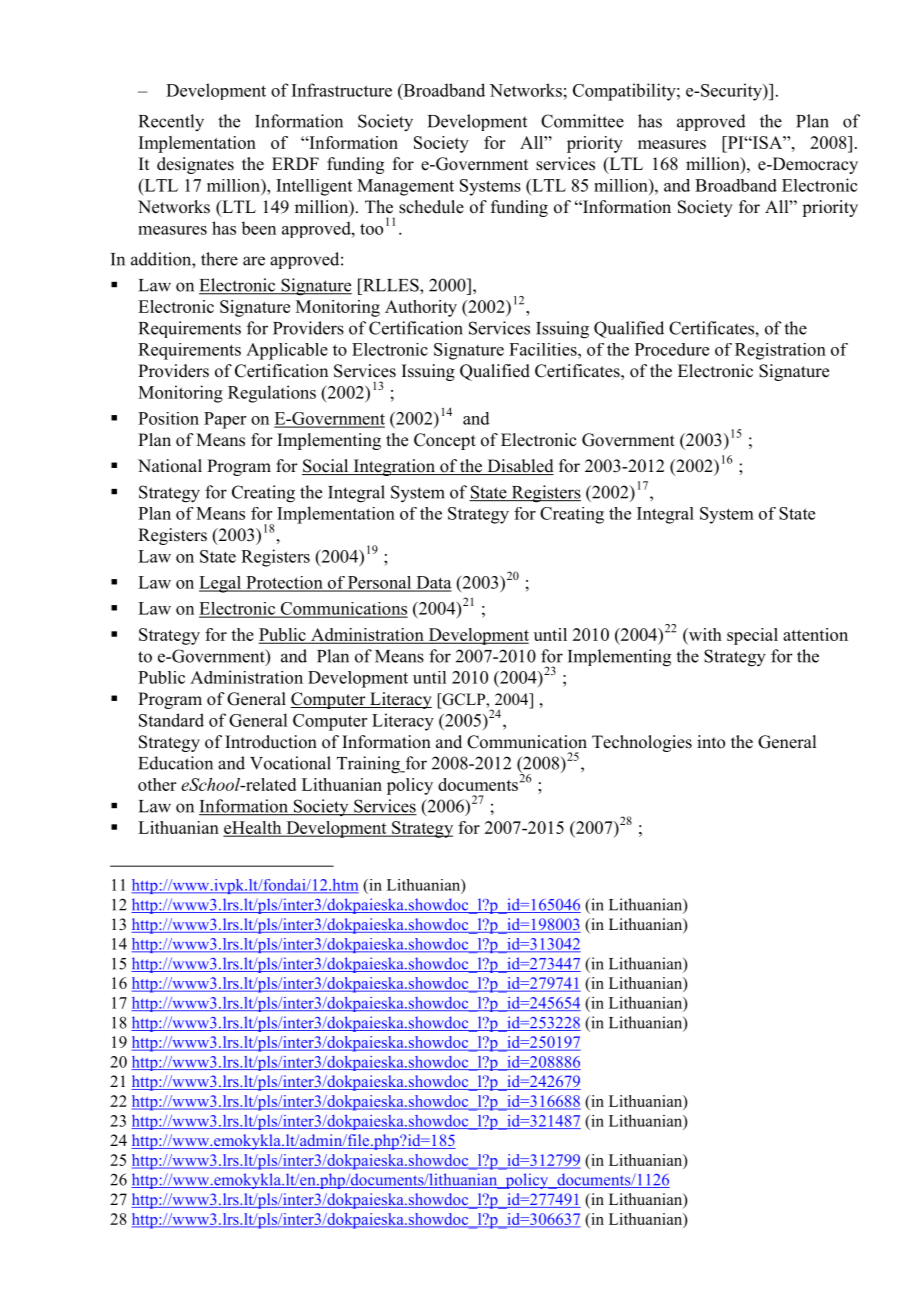  What do you see at coordinates (433, 583) in the screenshot?
I see `Data` at bounding box center [433, 583].
